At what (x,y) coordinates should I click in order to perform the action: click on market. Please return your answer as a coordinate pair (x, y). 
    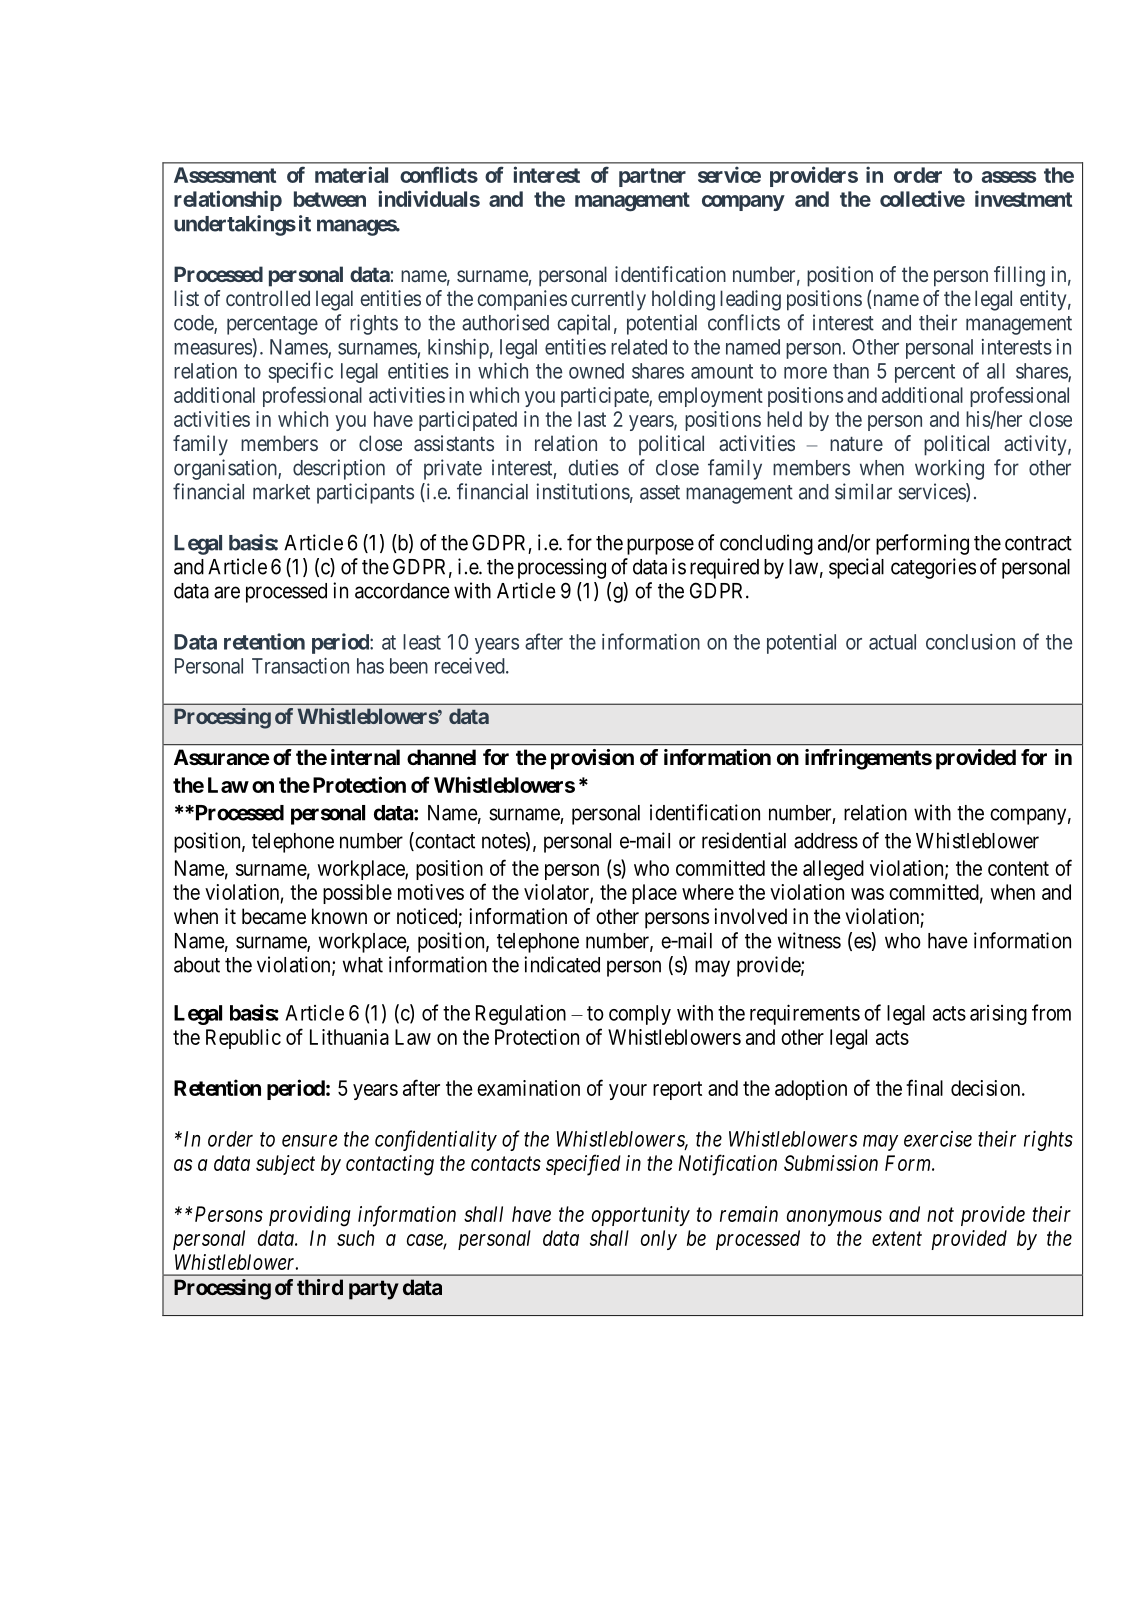
    Looking at the image, I should click on (281, 492).
